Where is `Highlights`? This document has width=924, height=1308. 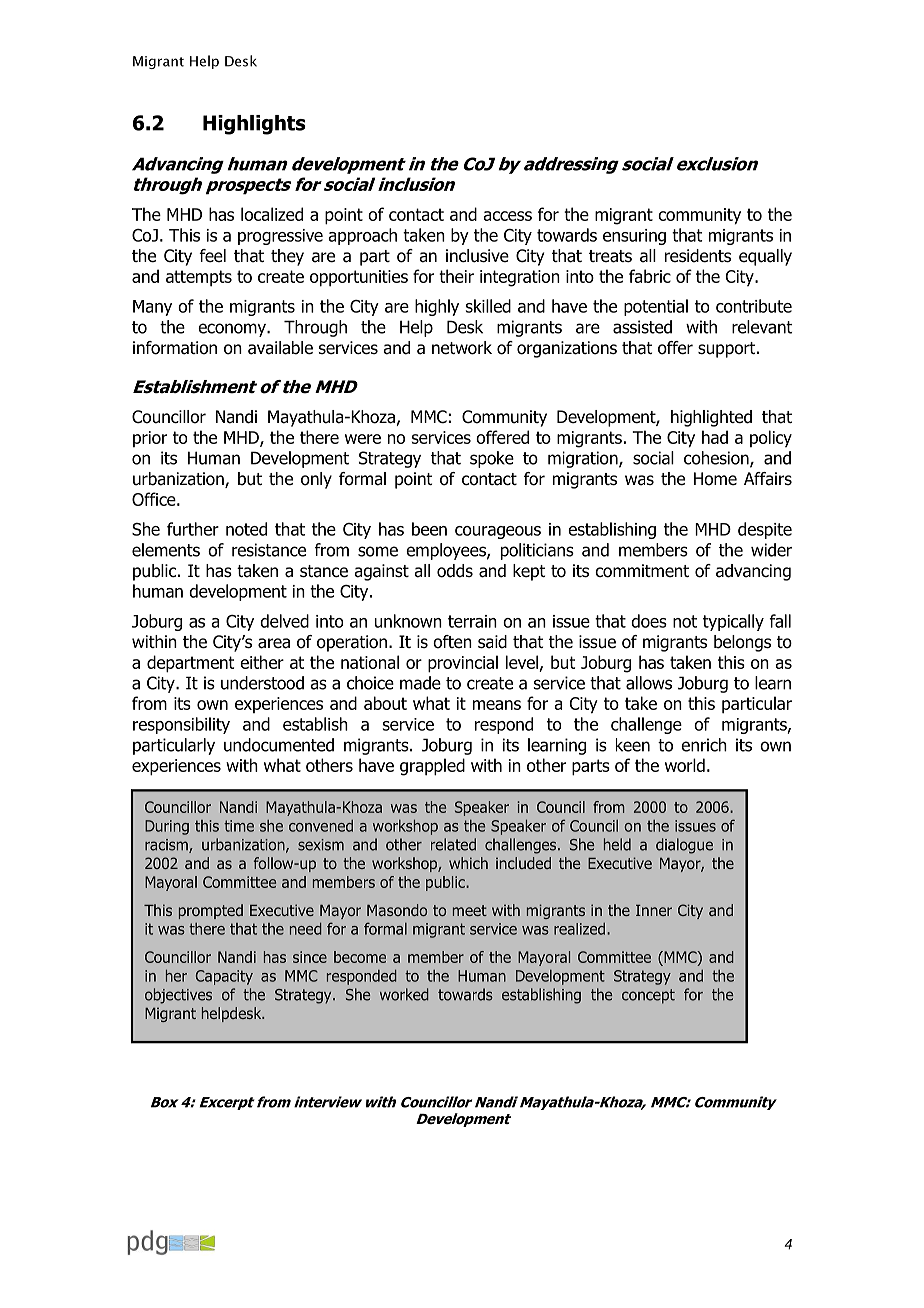 Highlights is located at coordinates (254, 125).
